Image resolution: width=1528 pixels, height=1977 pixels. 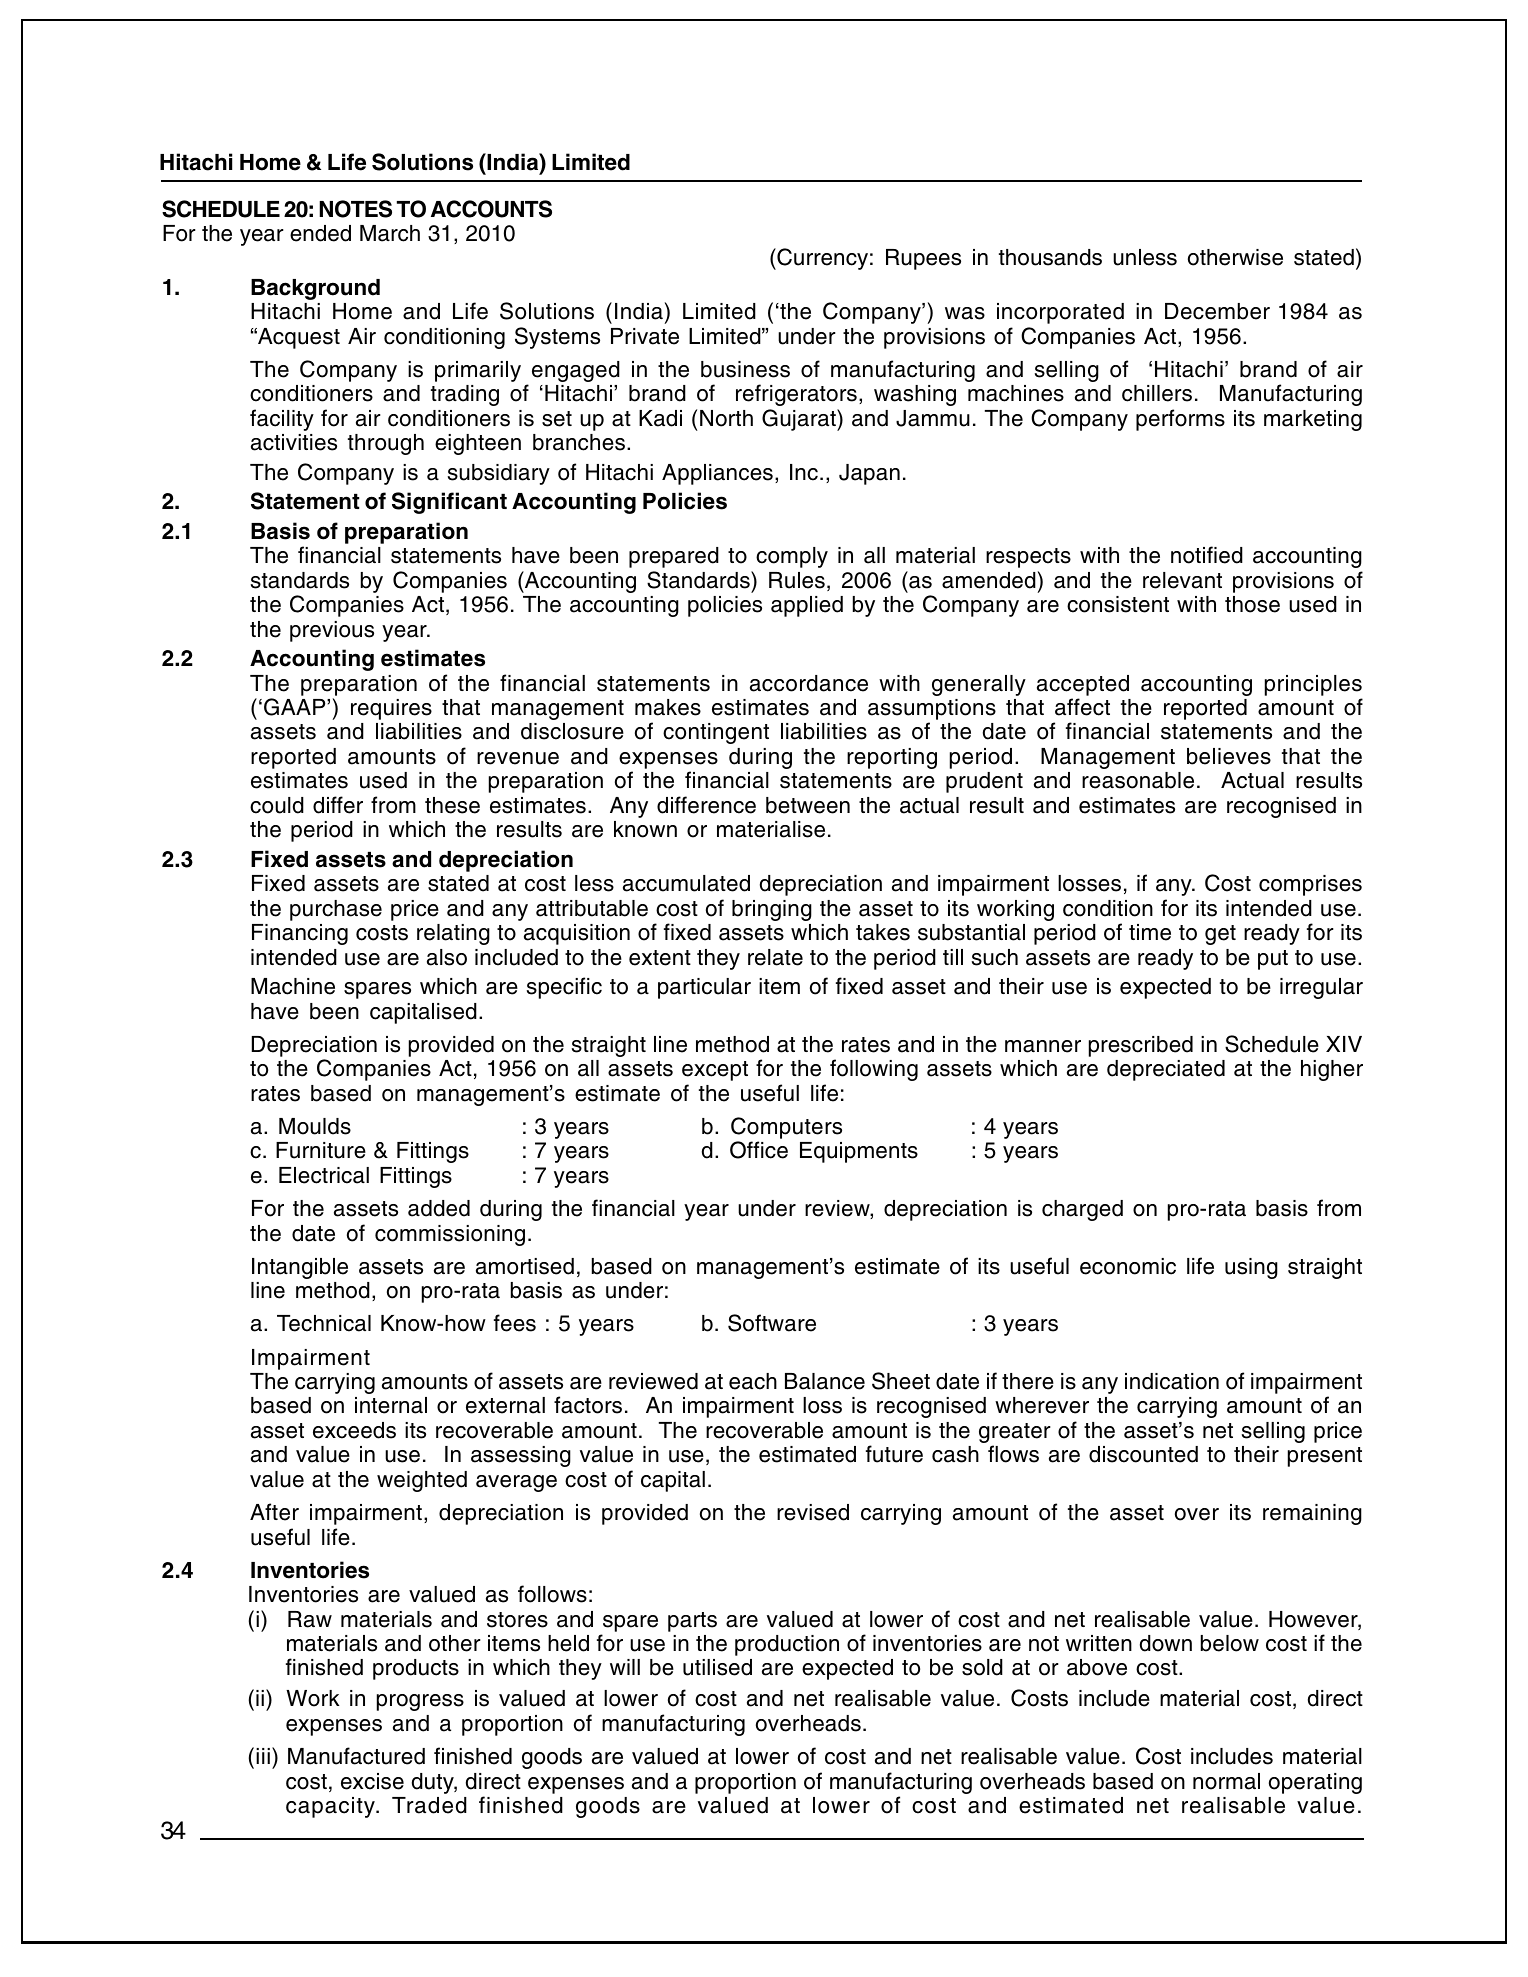 What do you see at coordinates (775, 957) in the screenshot?
I see `relate` at bounding box center [775, 957].
